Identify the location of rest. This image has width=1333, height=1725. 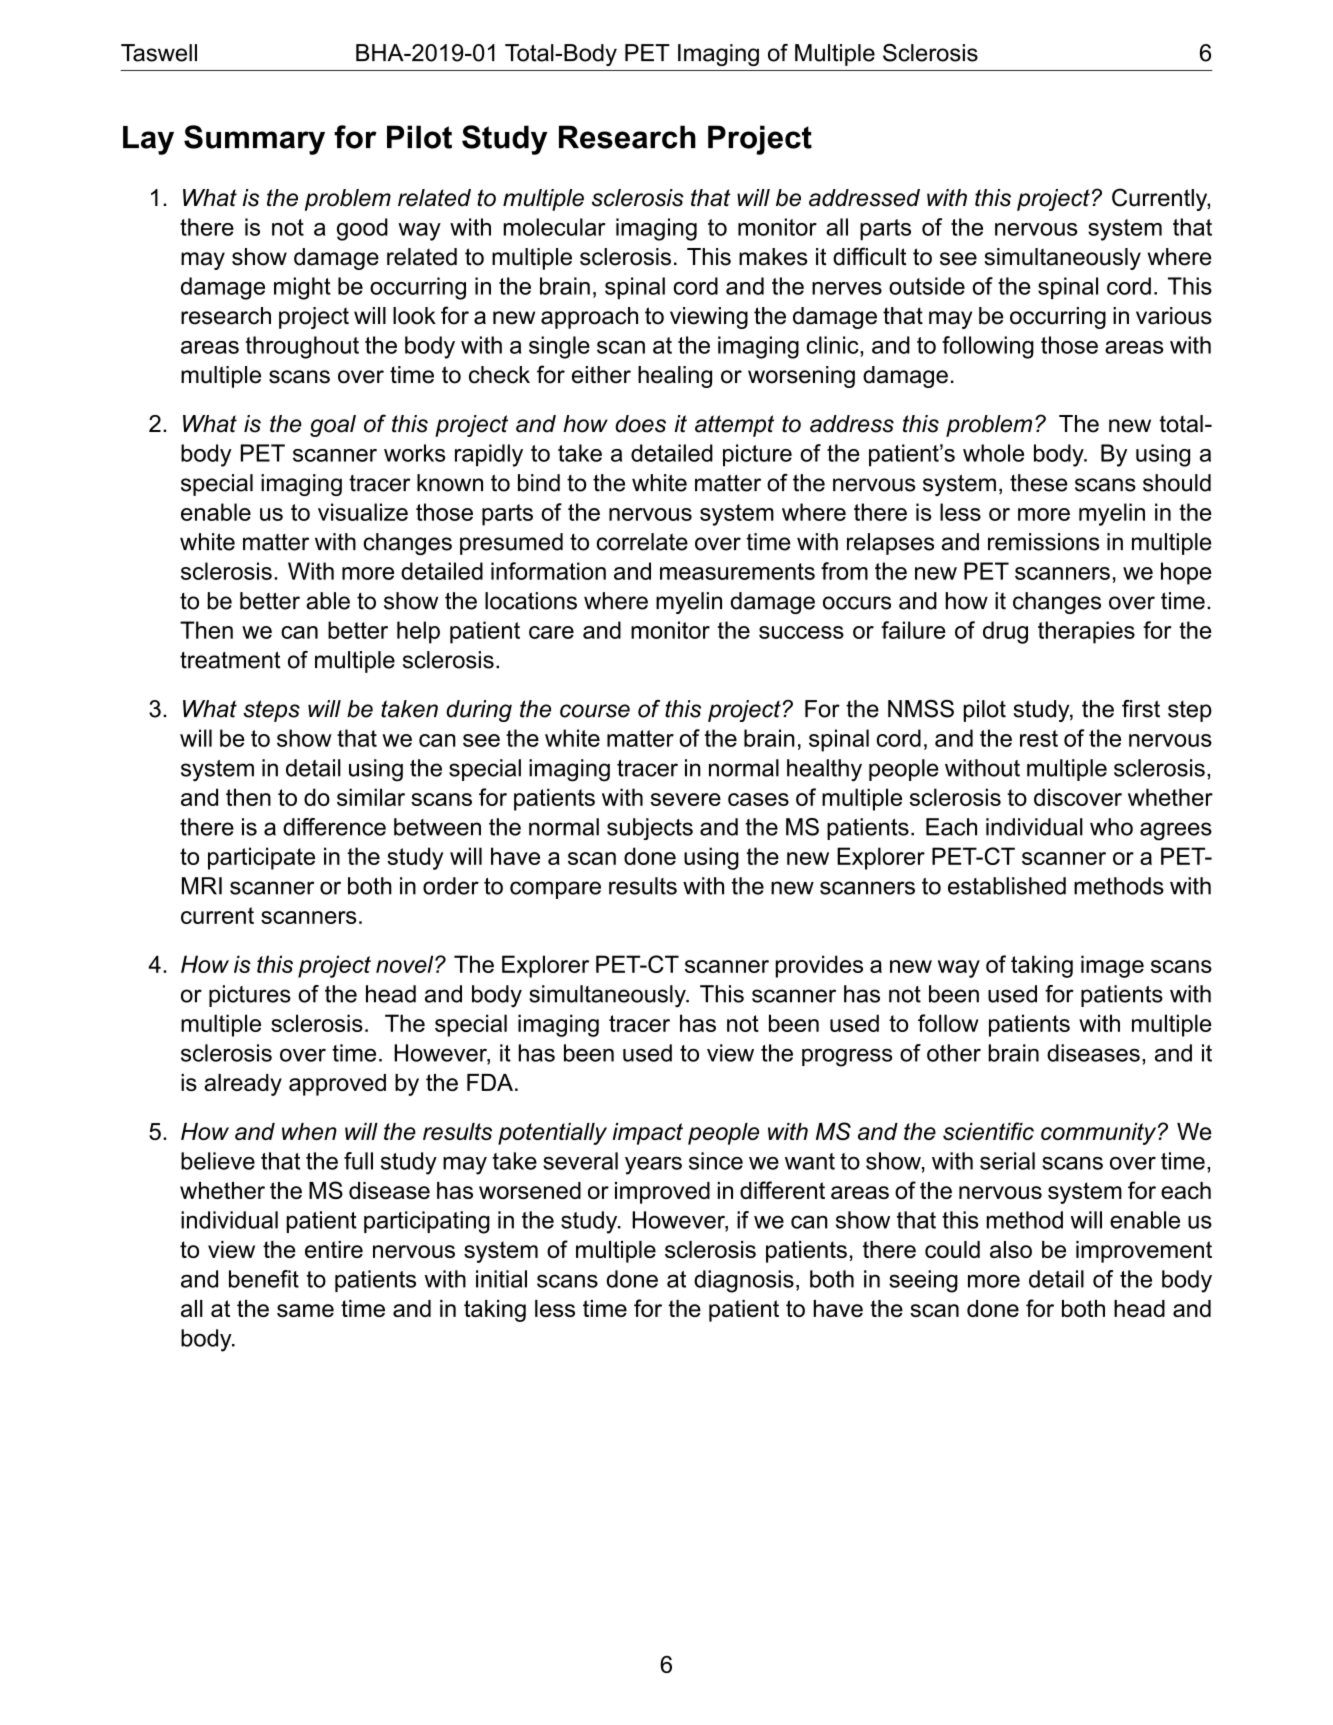
(1039, 738).
